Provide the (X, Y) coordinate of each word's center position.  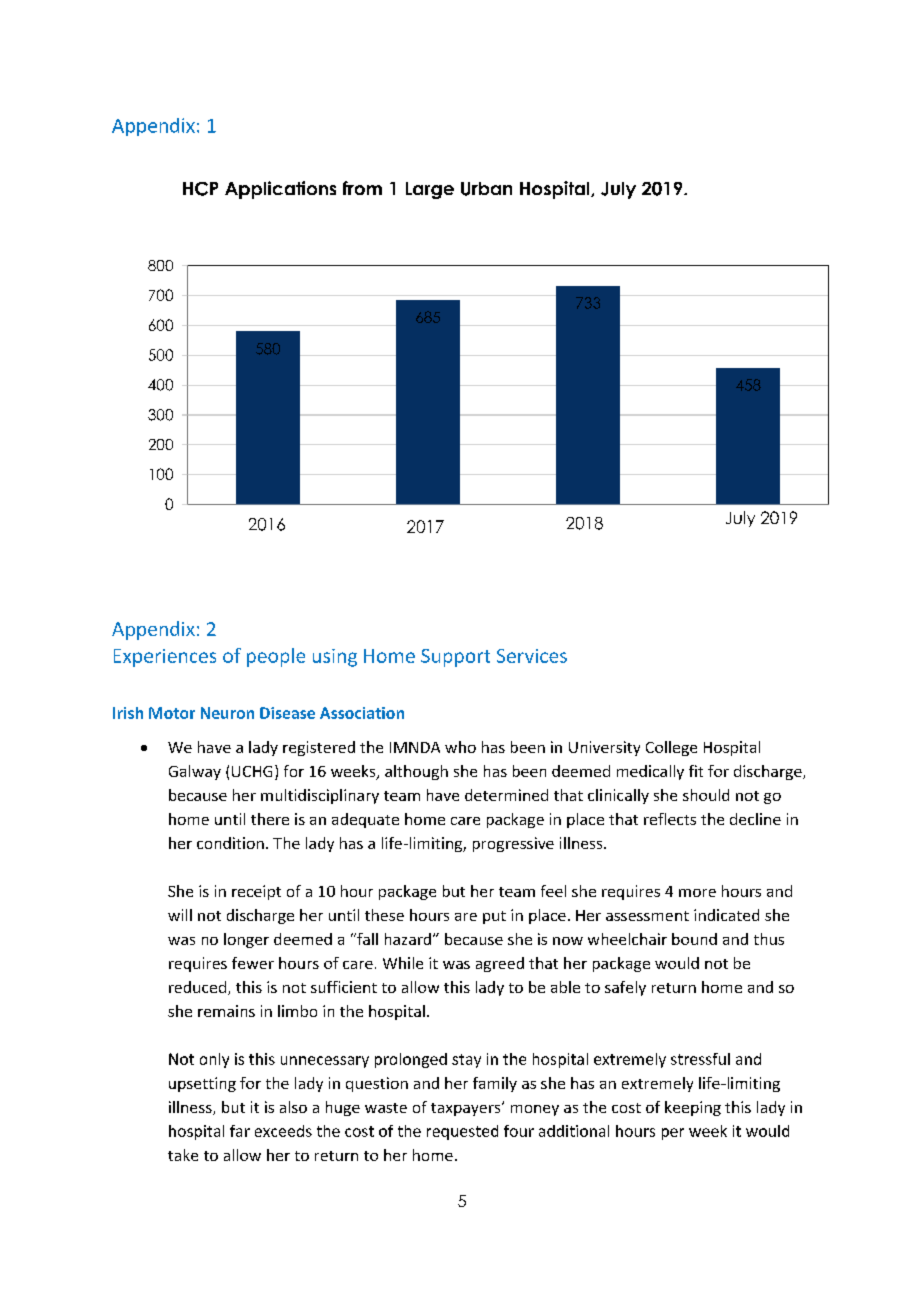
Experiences (165, 658)
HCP (200, 189)
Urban (486, 189)
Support (455, 658)
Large (430, 190)
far (240, 1131)
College (671, 748)
